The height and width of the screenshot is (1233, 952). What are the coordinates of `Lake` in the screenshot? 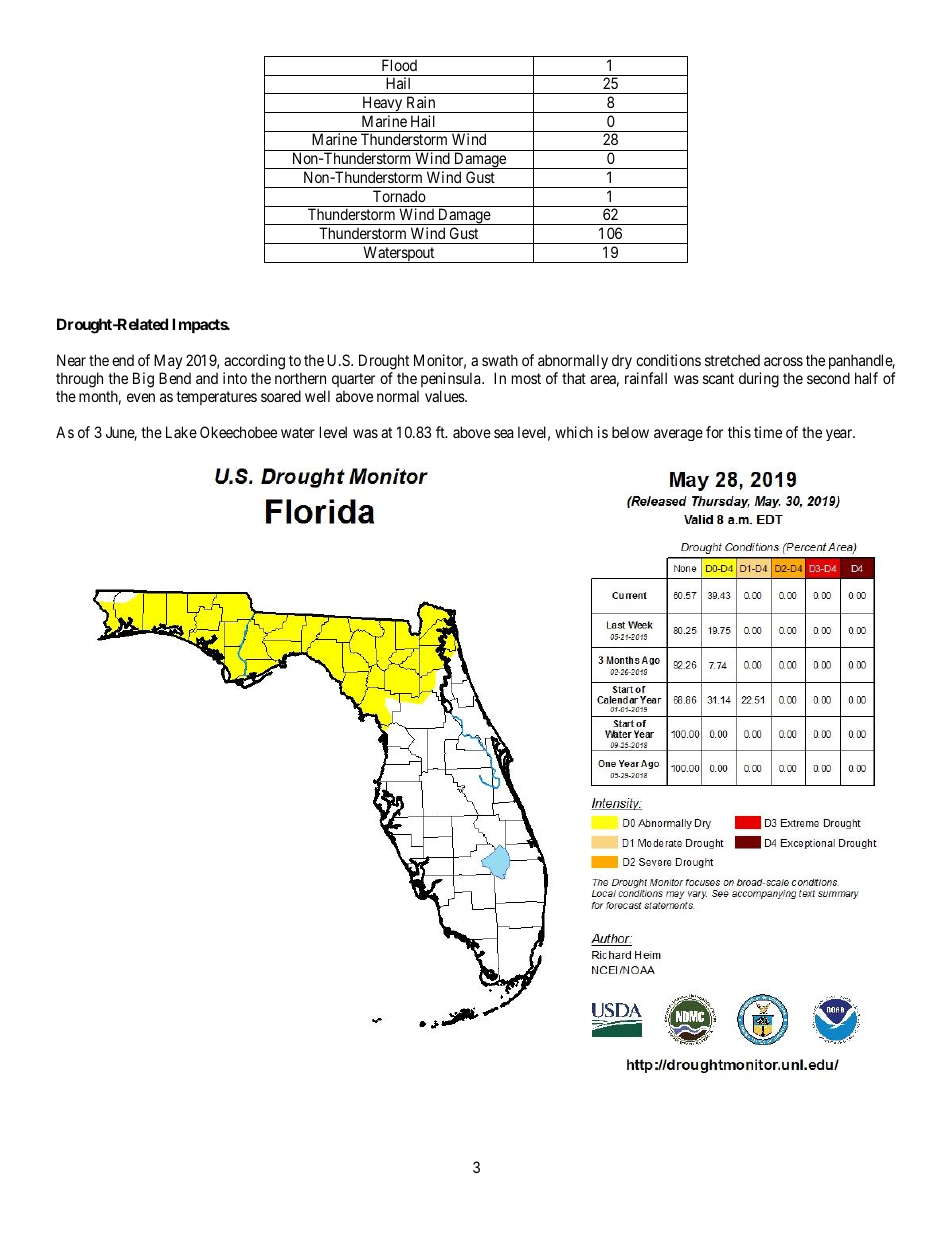 It's located at (181, 432).
